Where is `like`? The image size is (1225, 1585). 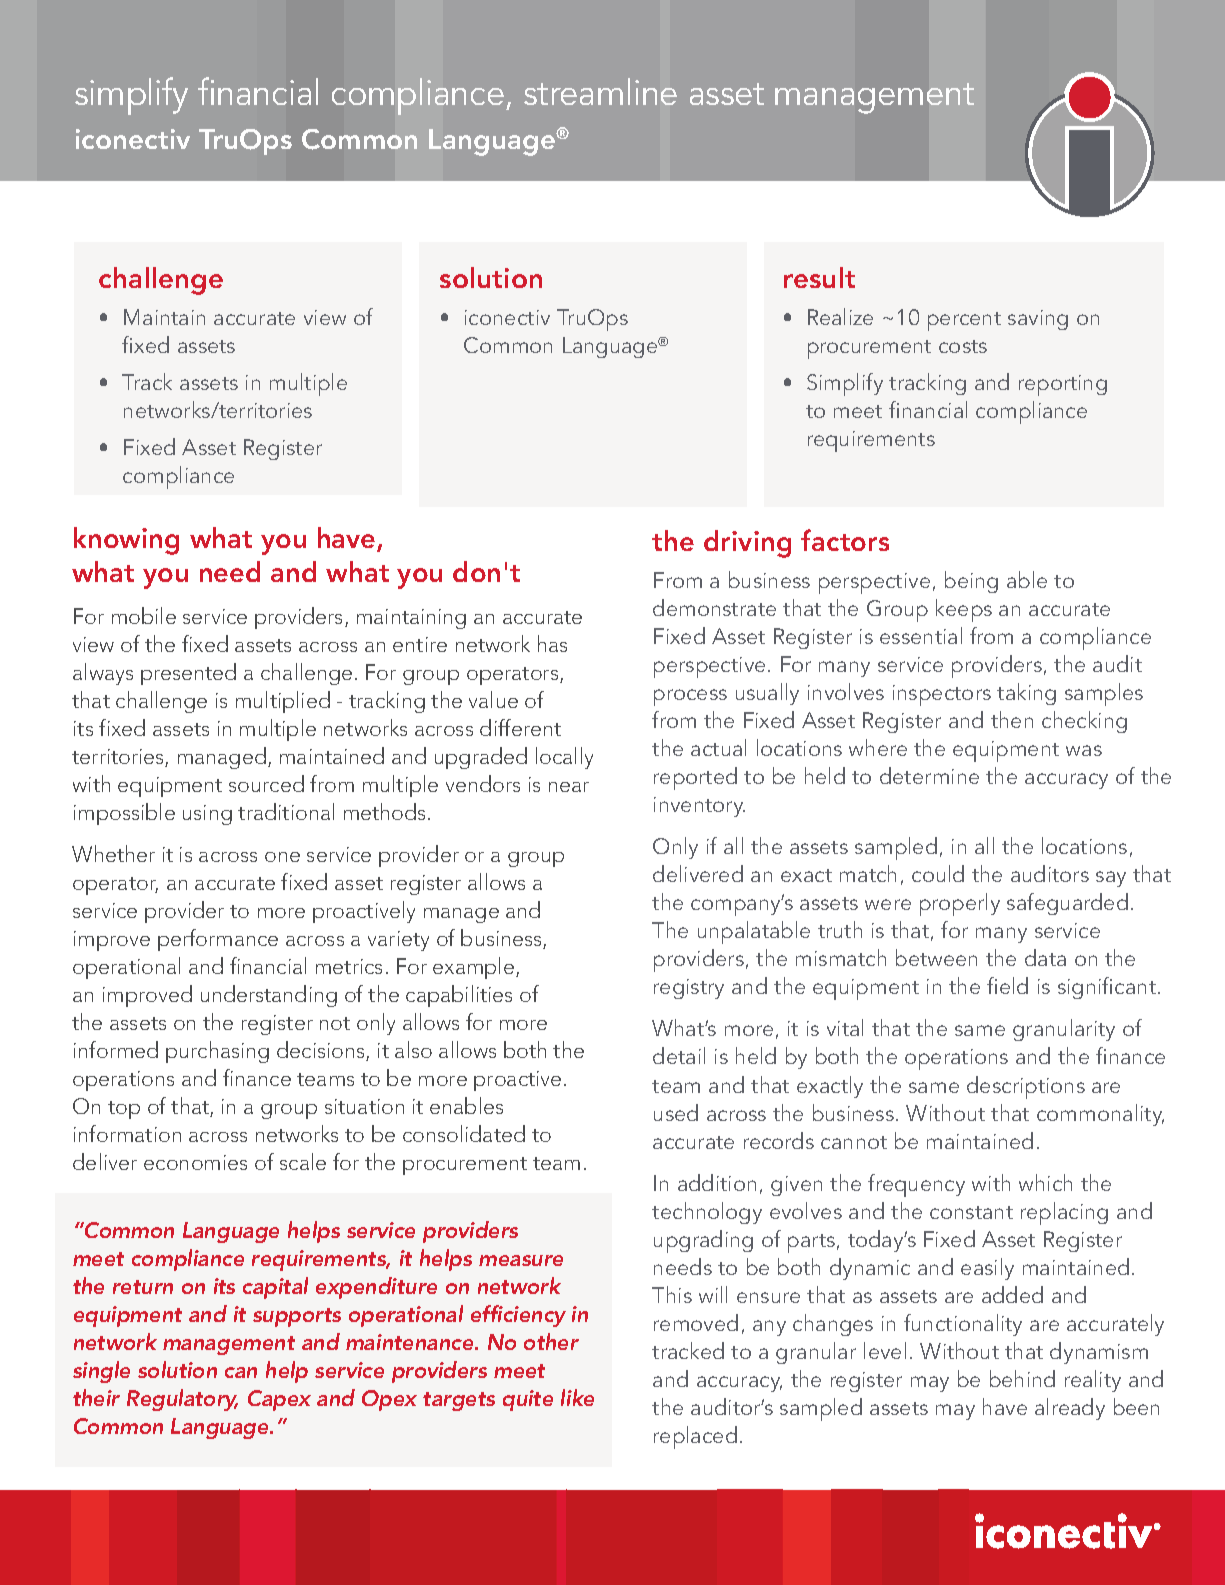 like is located at coordinates (577, 1397).
